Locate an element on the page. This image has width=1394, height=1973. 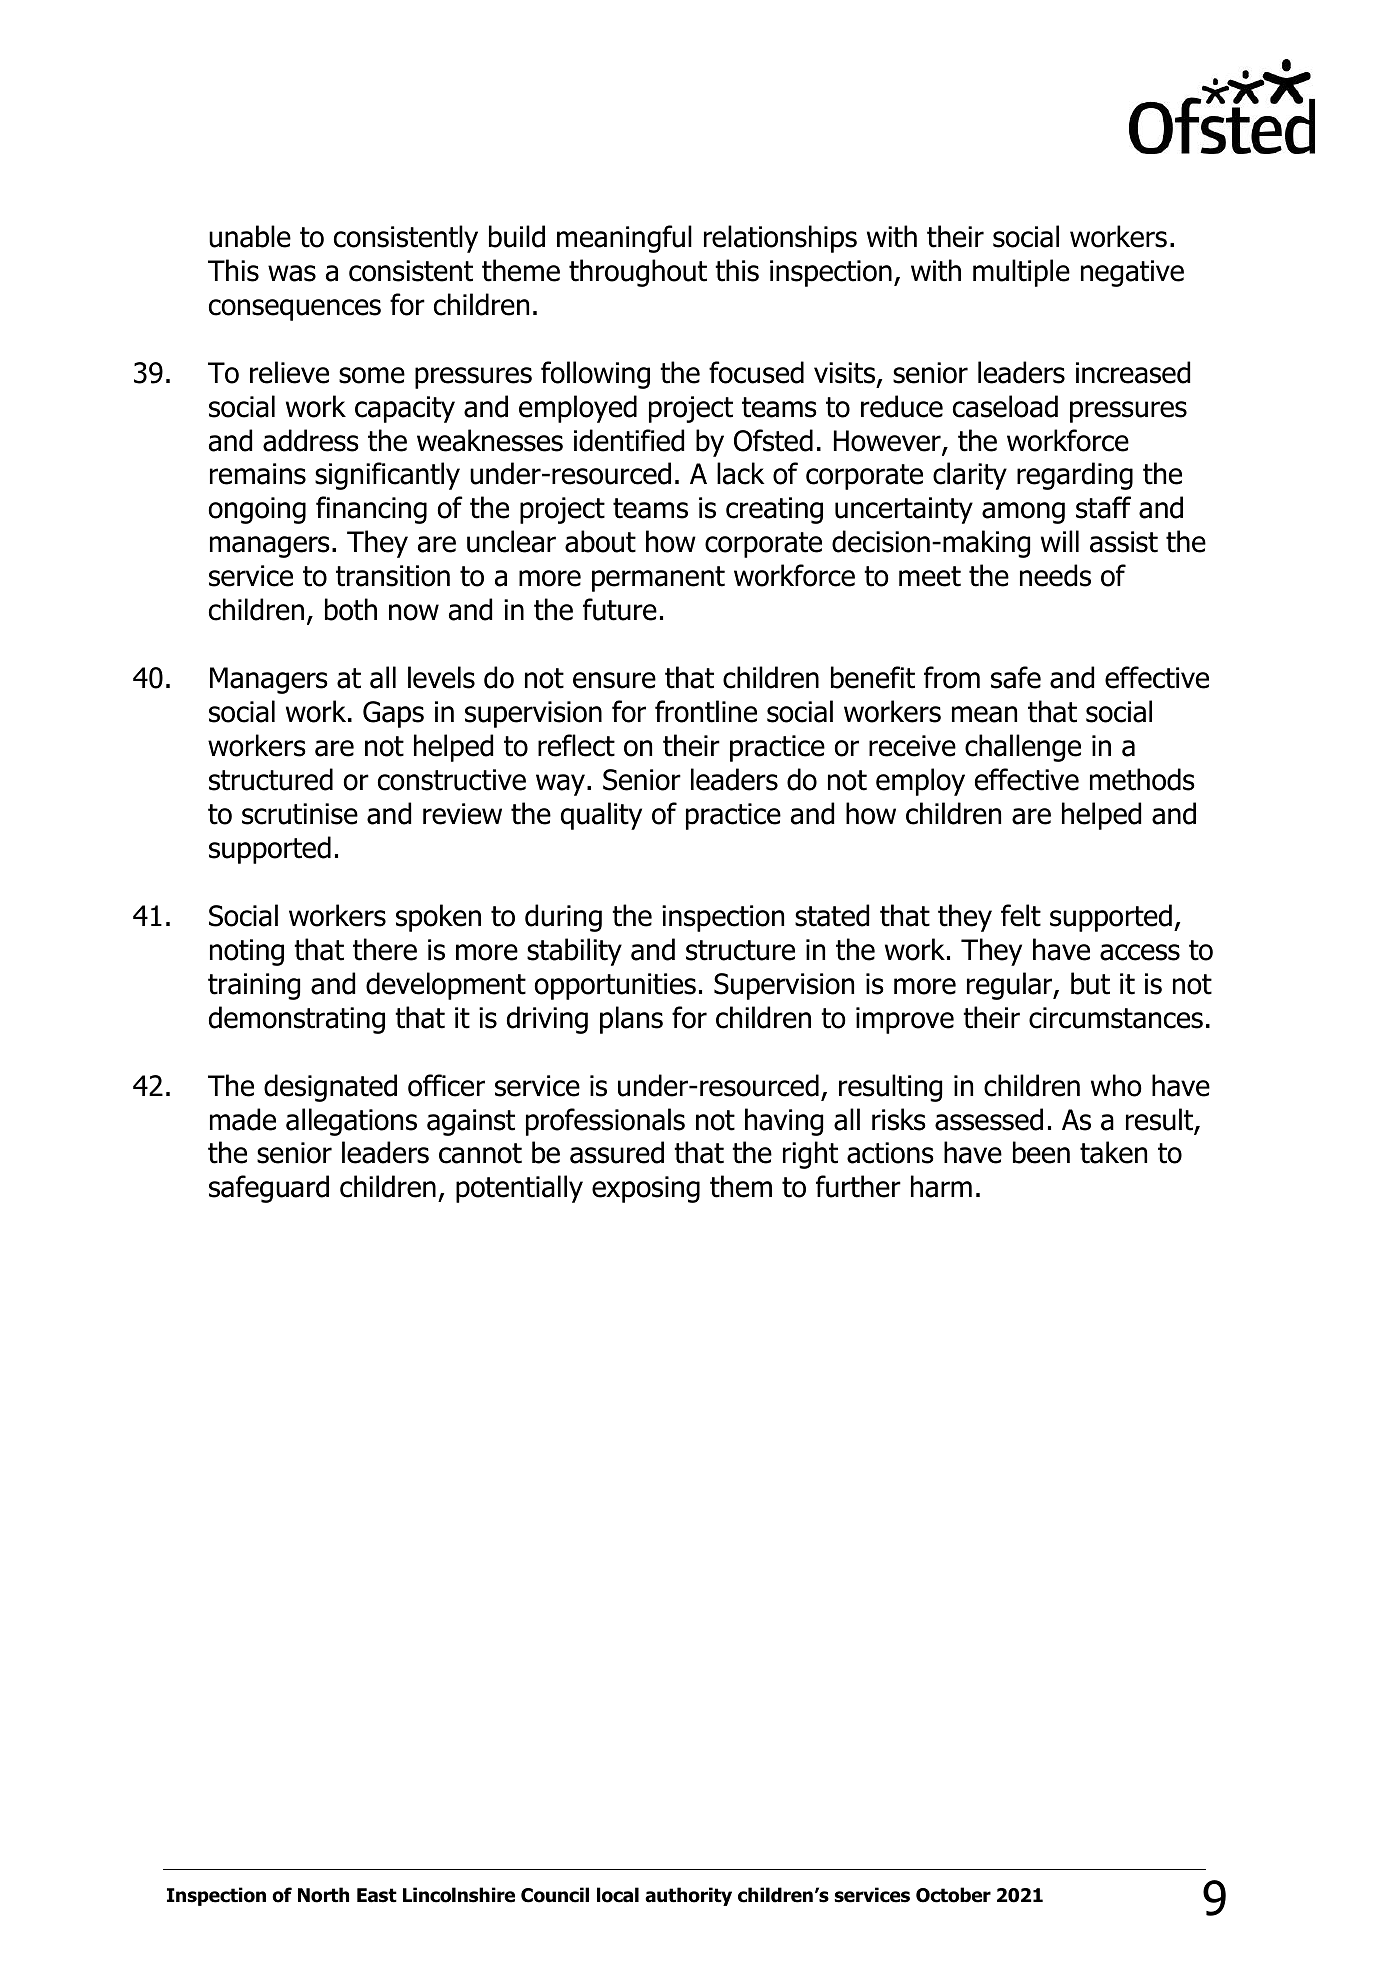
throughout is located at coordinates (638, 273).
